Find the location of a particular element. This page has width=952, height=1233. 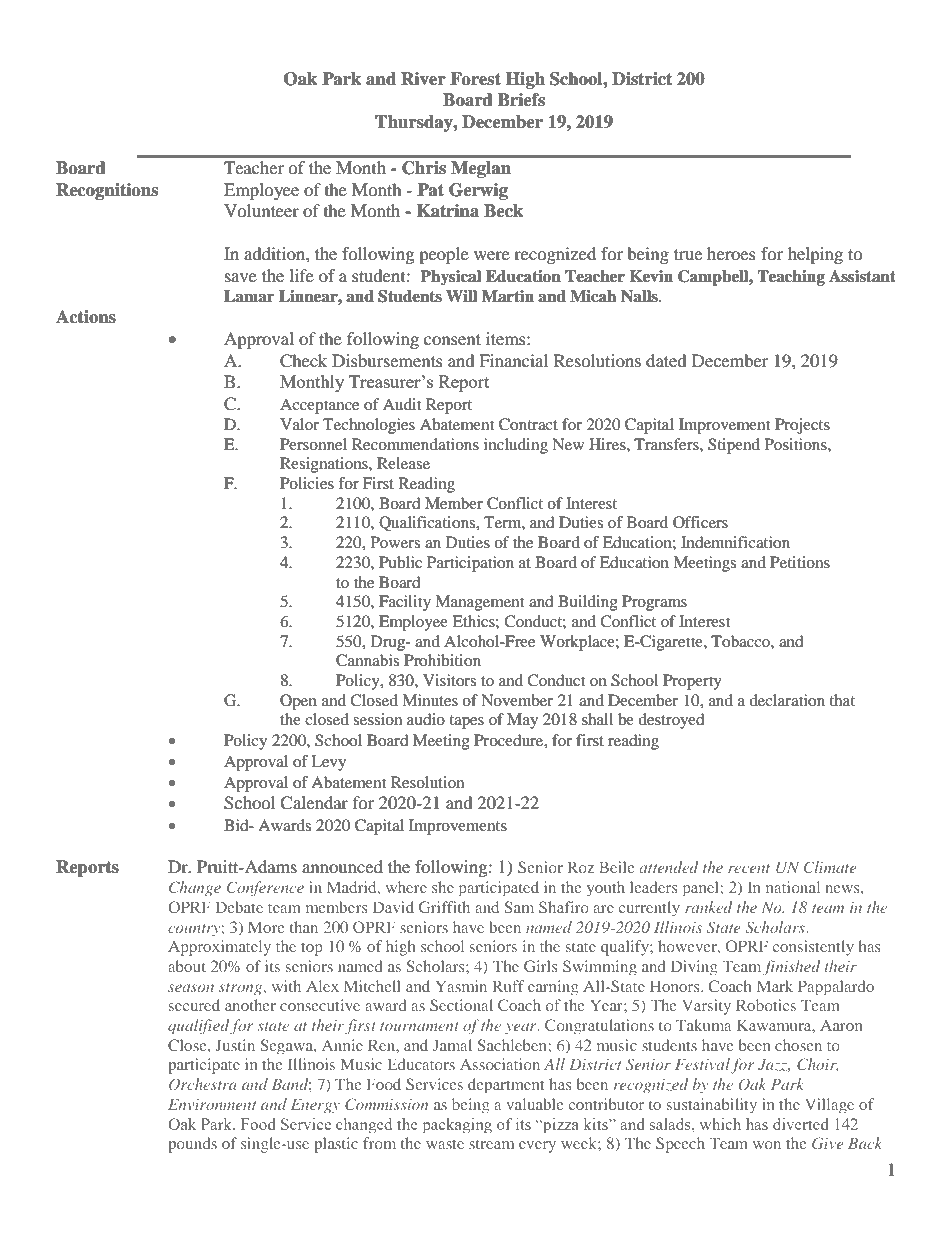

diverted is located at coordinates (800, 1124).
